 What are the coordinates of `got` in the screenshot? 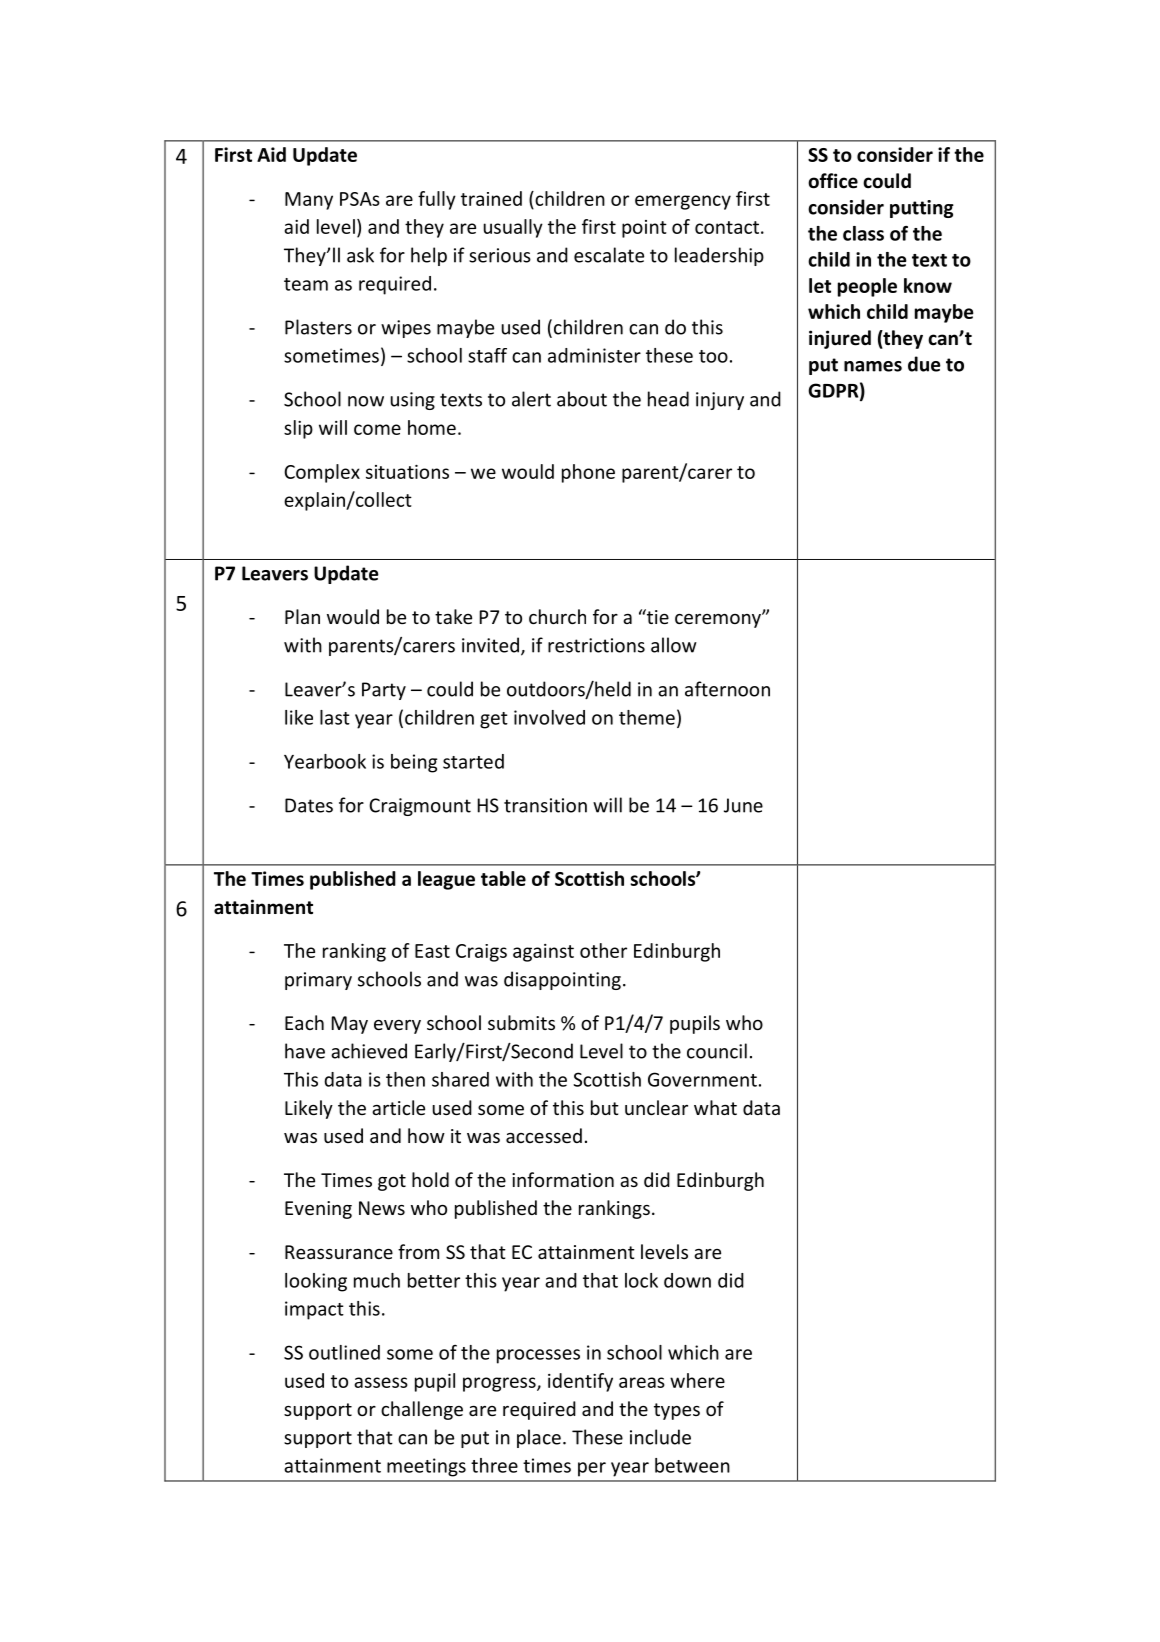 It's located at (392, 1182).
